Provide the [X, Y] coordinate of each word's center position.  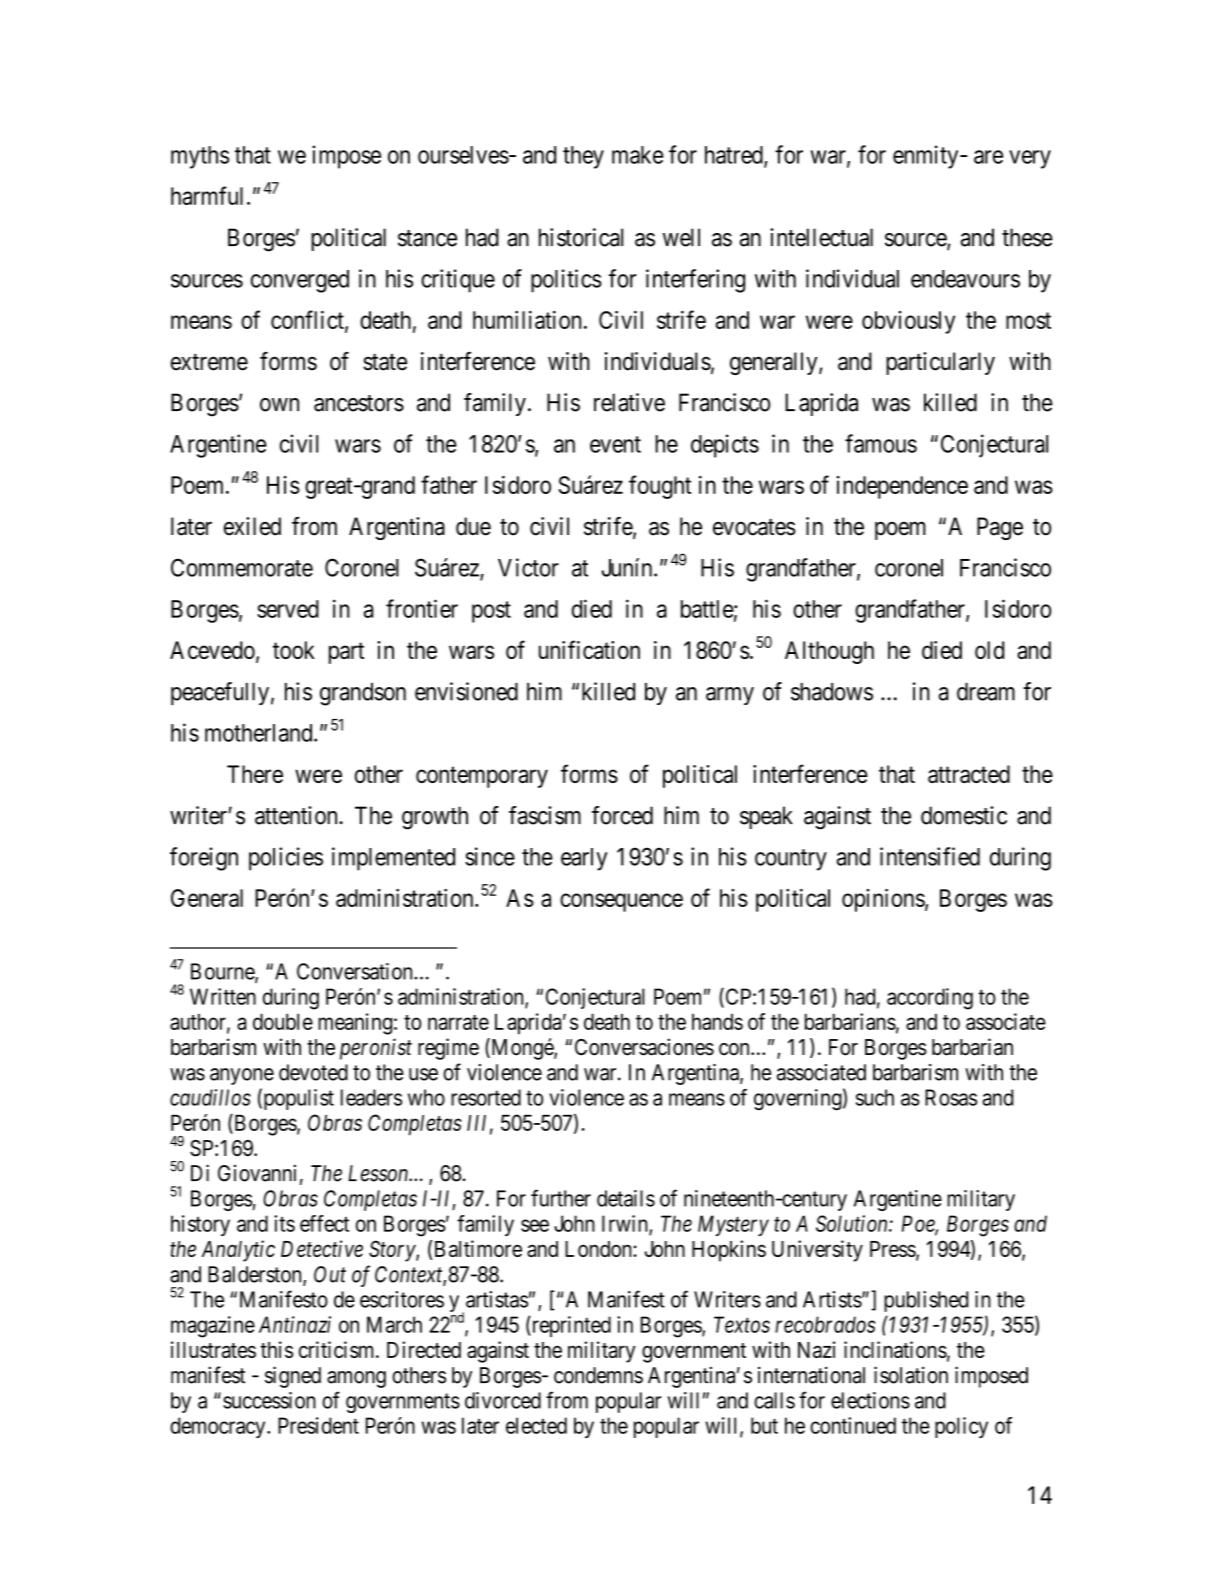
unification [589, 649]
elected [536, 1425]
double [283, 1022]
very [1030, 159]
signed [293, 1377]
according [930, 999]
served [288, 609]
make [638, 155]
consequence [621, 902]
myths [200, 157]
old [989, 650]
